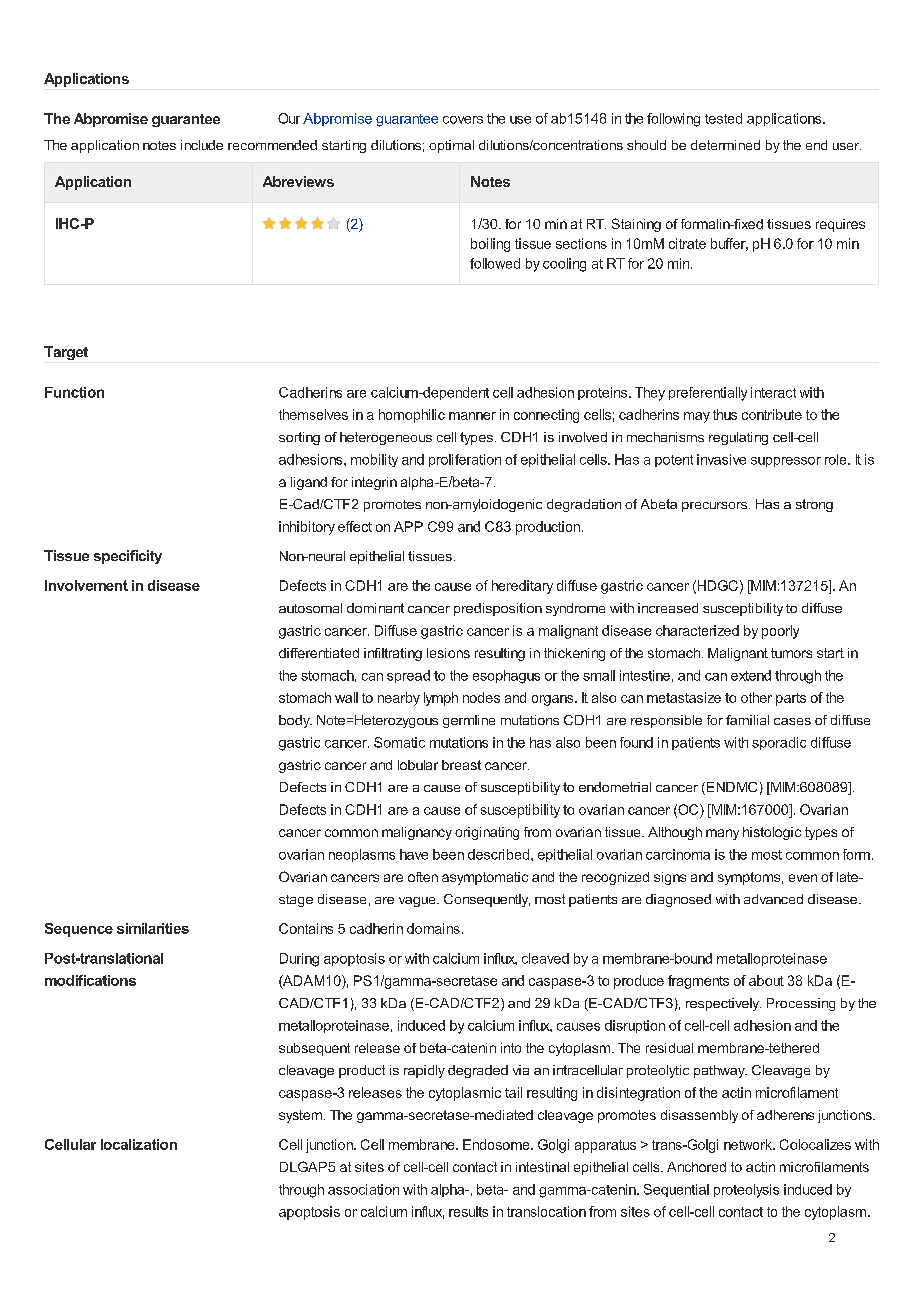 The width and height of the page is (924, 1308). I want to click on specificity, so click(128, 557).
